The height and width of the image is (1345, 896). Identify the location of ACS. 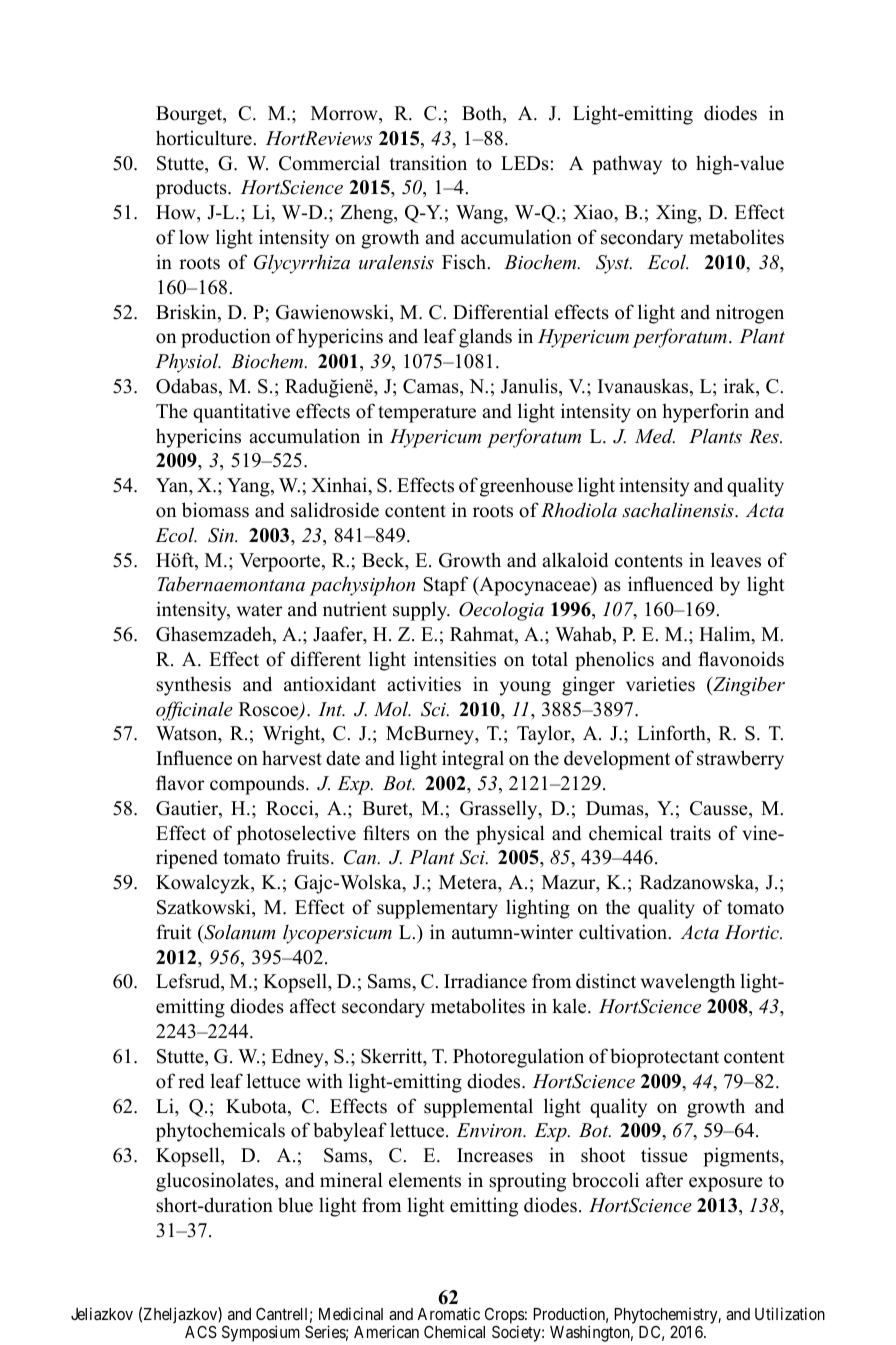
(201, 1332).
